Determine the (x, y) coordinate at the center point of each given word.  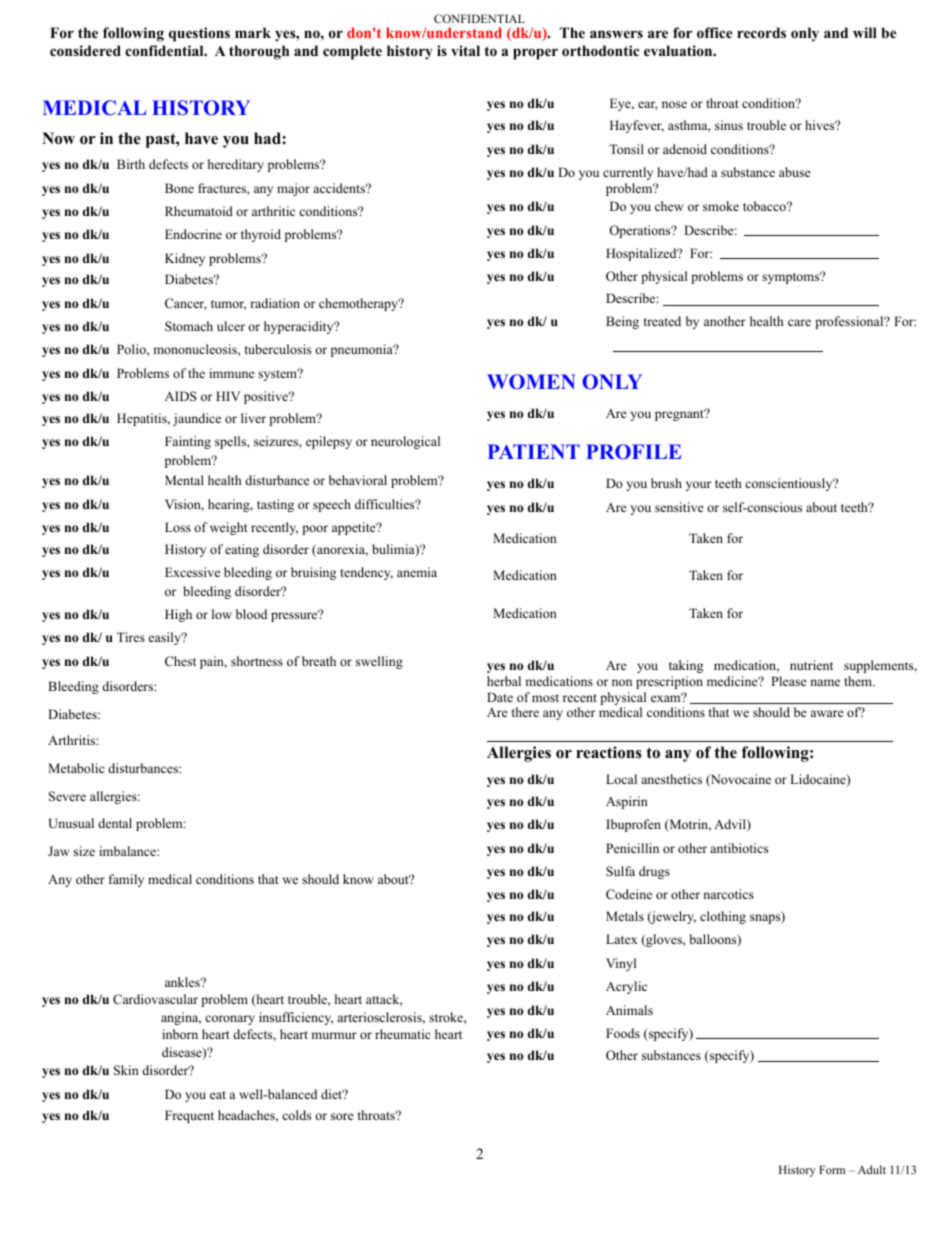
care (799, 322)
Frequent (189, 1116)
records (761, 32)
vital (465, 50)
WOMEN (531, 382)
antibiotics (739, 848)
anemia (417, 572)
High (178, 615)
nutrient (811, 665)
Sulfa (620, 871)
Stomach (189, 326)
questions (199, 34)
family (126, 880)
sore (342, 1116)
